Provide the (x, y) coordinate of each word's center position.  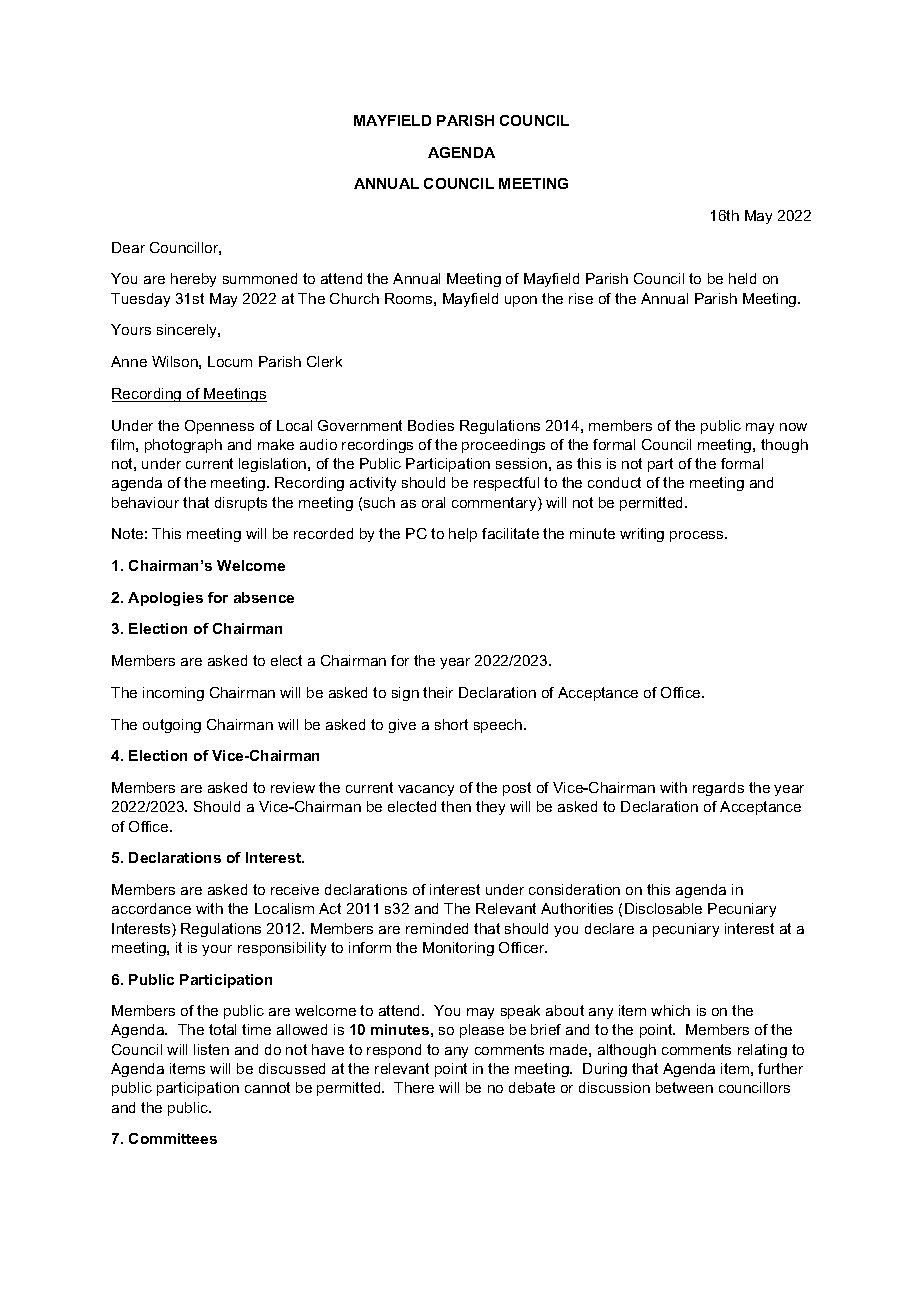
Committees (173, 1138)
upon (521, 301)
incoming (173, 694)
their (438, 692)
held (742, 278)
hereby (193, 280)
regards (718, 789)
